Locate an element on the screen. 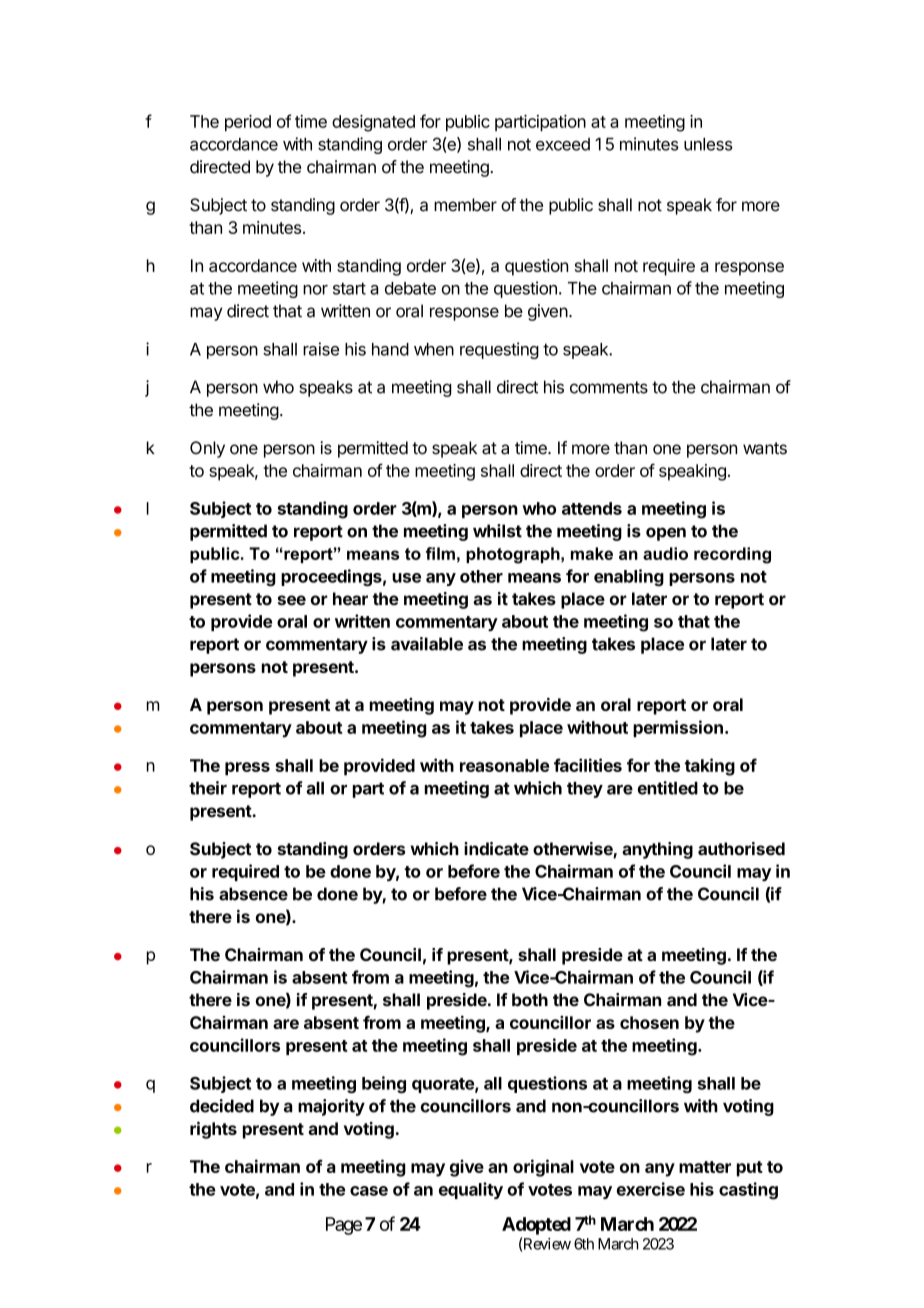  unless is located at coordinates (708, 144).
